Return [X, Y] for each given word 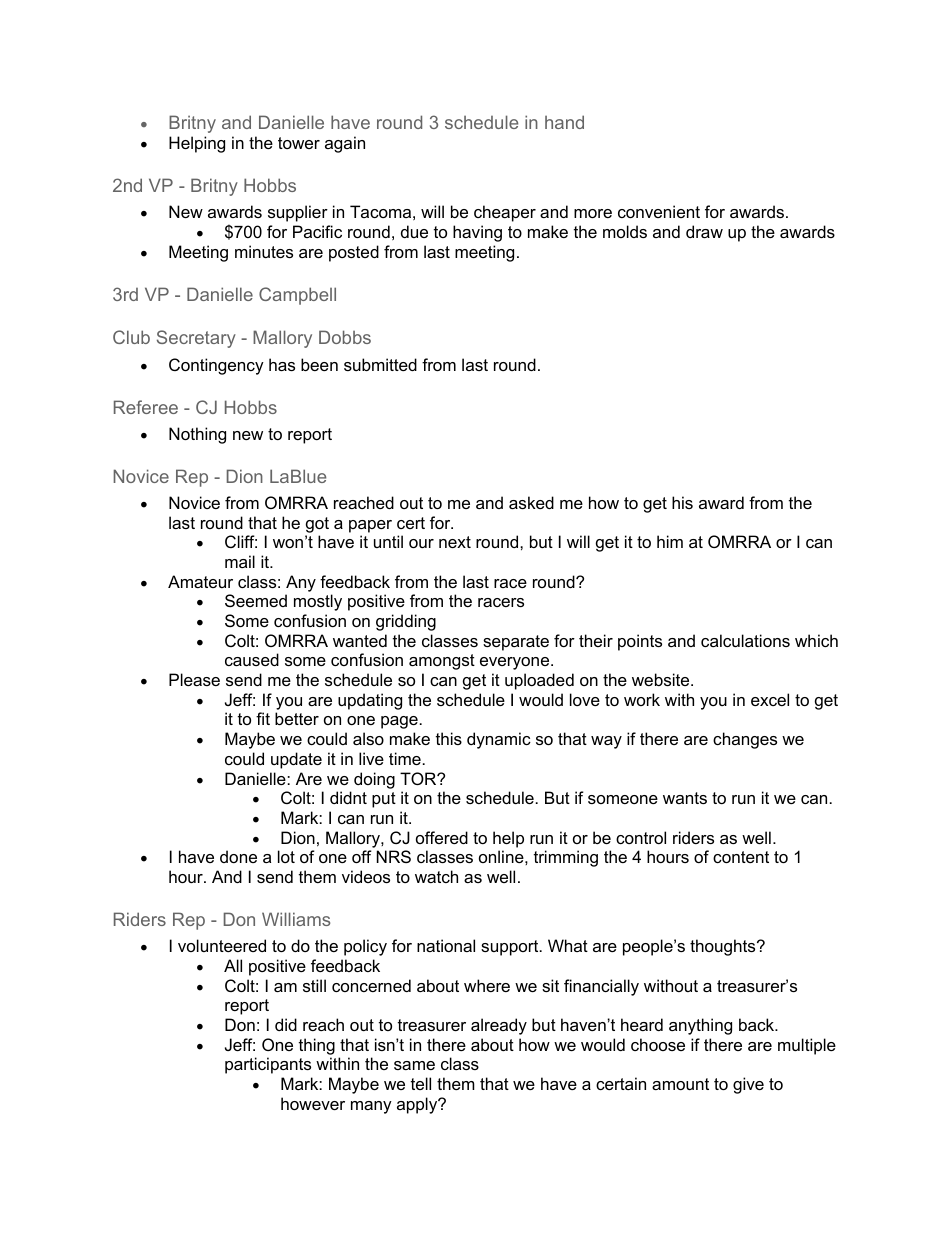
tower [299, 143]
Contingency [216, 366]
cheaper [505, 213]
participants [268, 1065]
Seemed [256, 600]
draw [704, 231]
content [741, 857]
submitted [380, 364]
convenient [659, 211]
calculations [745, 640]
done [238, 856]
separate [516, 643]
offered [442, 837]
